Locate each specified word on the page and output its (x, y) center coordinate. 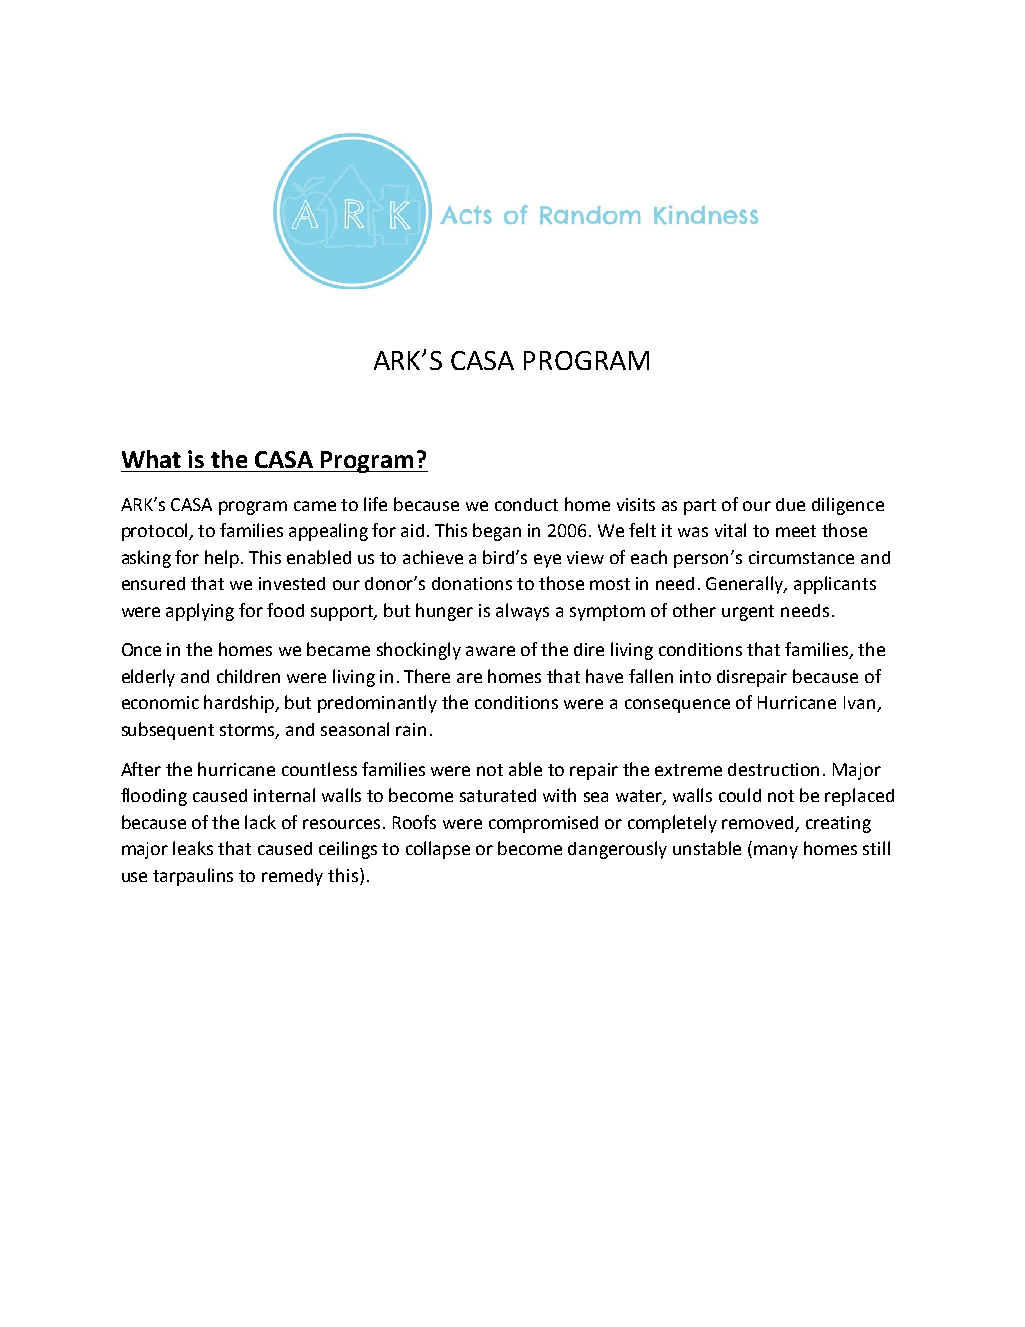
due (790, 504)
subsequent (168, 731)
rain (411, 729)
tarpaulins (193, 877)
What (151, 459)
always (522, 612)
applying (200, 612)
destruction (773, 769)
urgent (748, 613)
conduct (526, 504)
